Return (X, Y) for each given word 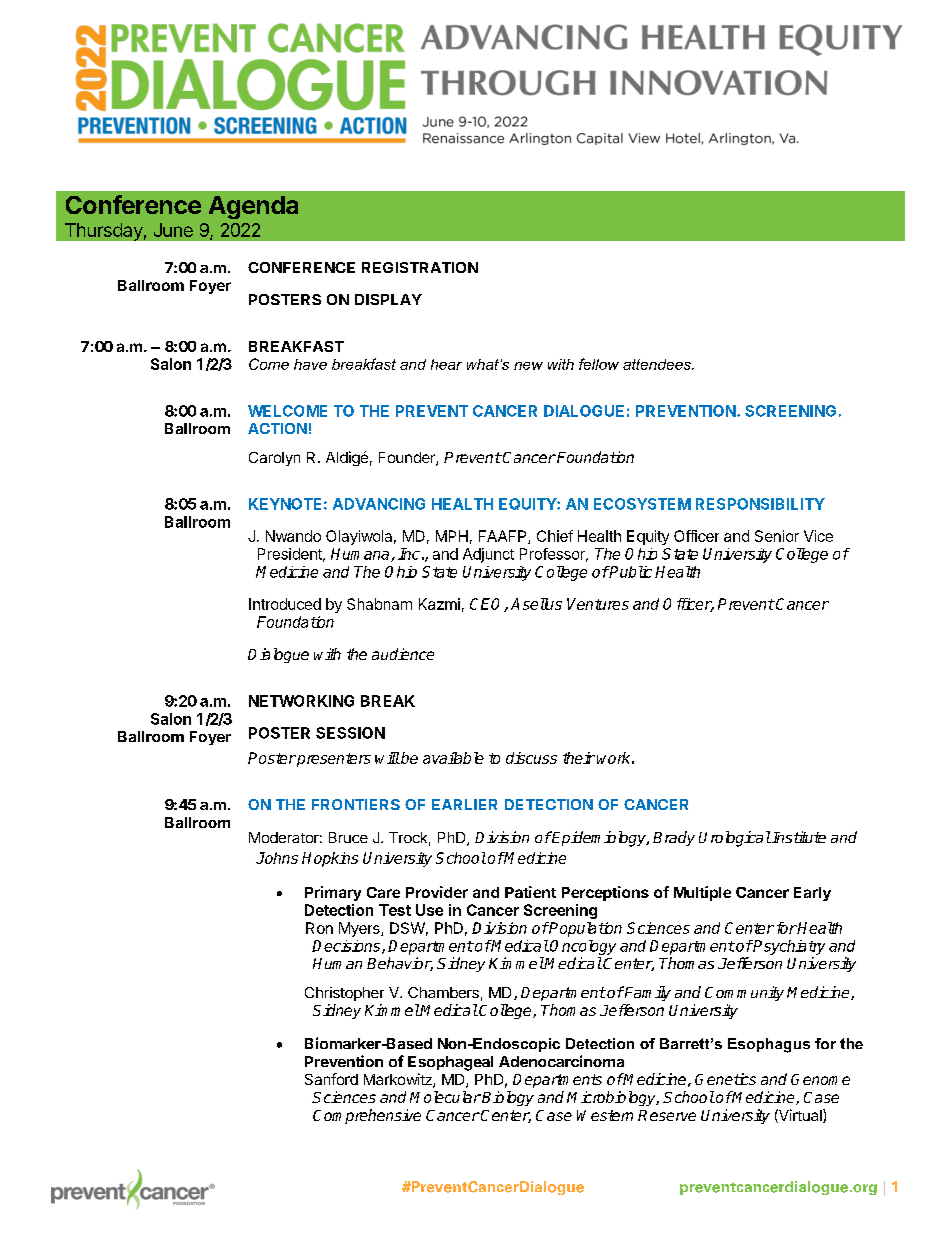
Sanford (331, 1079)
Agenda (253, 207)
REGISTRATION (420, 267)
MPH (452, 536)
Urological (735, 839)
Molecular (445, 1097)
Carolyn (274, 459)
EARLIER (464, 804)
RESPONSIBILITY (760, 504)
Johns (277, 858)
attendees (658, 364)
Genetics (725, 1079)
